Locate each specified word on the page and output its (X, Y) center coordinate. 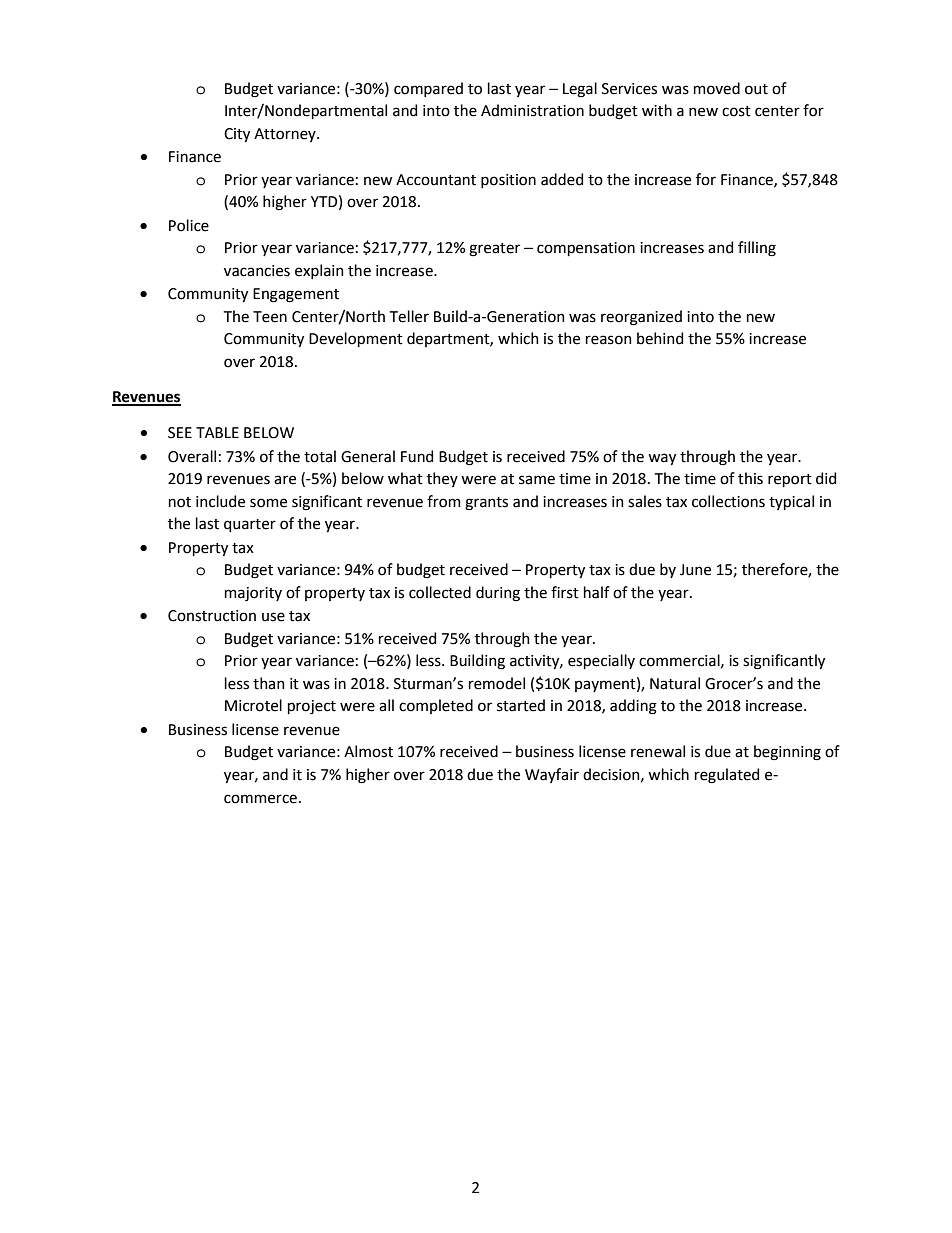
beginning (787, 753)
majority (253, 594)
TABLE (217, 432)
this (750, 478)
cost (736, 111)
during (498, 594)
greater (494, 250)
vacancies (257, 271)
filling (757, 249)
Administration (532, 110)
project (312, 707)
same (537, 480)
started (521, 705)
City (237, 135)
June (695, 570)
